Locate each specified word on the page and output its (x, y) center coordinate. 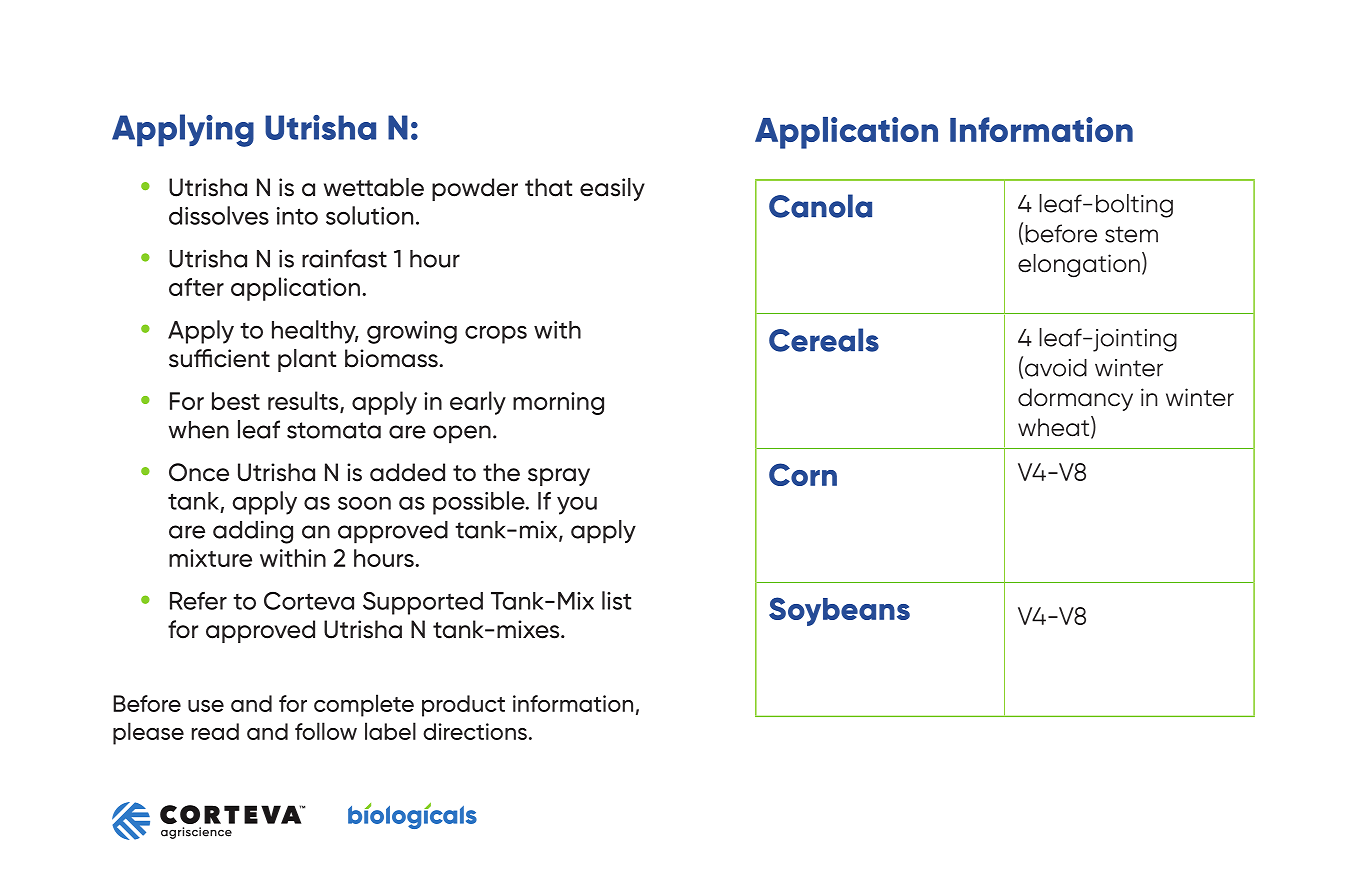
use (206, 706)
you (577, 506)
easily (612, 189)
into (297, 216)
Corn (803, 474)
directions (475, 731)
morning (558, 403)
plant (307, 360)
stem (1131, 234)
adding (253, 532)
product (463, 706)
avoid (1056, 368)
